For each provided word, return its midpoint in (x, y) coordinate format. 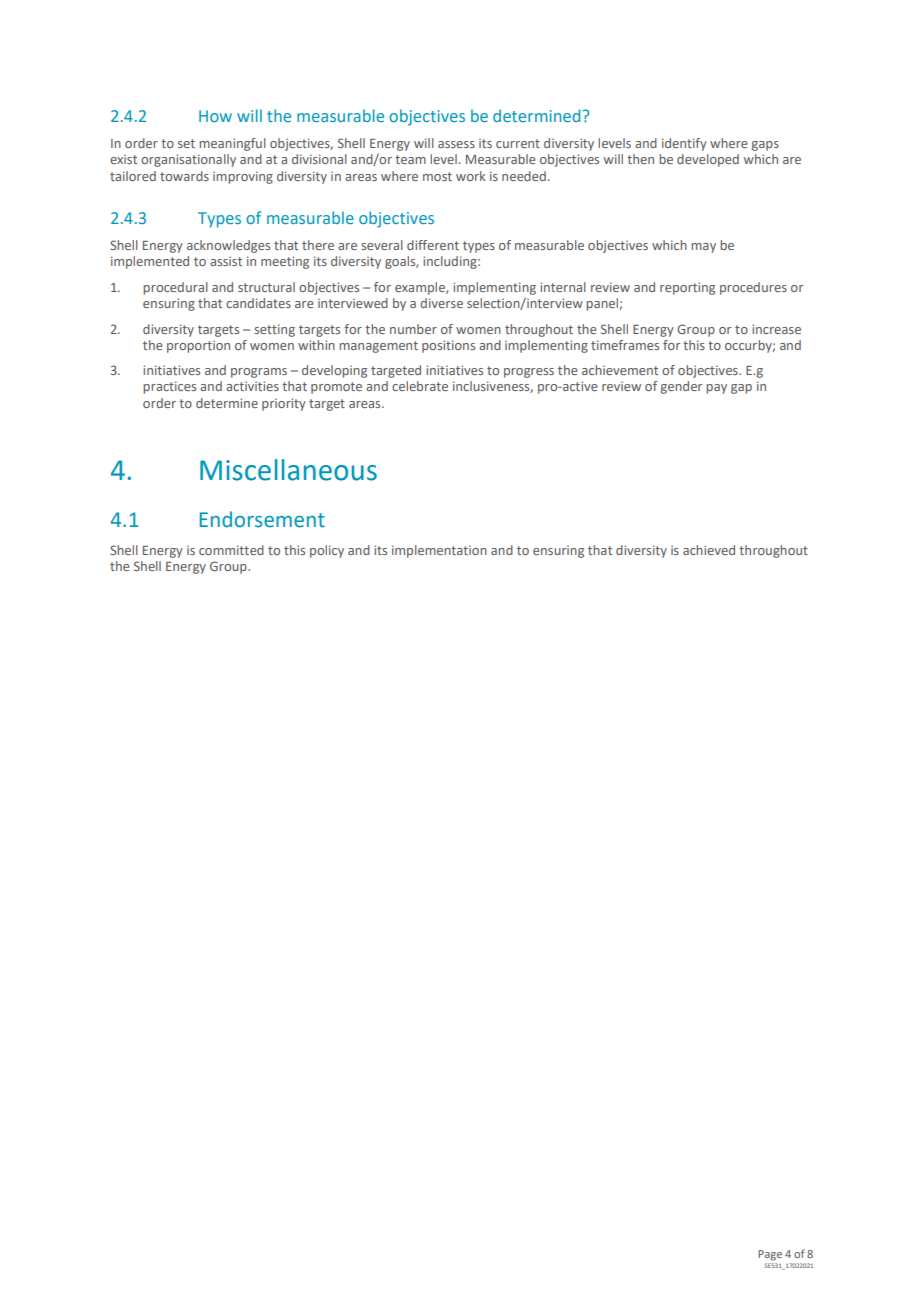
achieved (709, 550)
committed (231, 550)
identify (684, 144)
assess (456, 144)
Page (770, 1255)
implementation (439, 551)
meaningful (232, 144)
